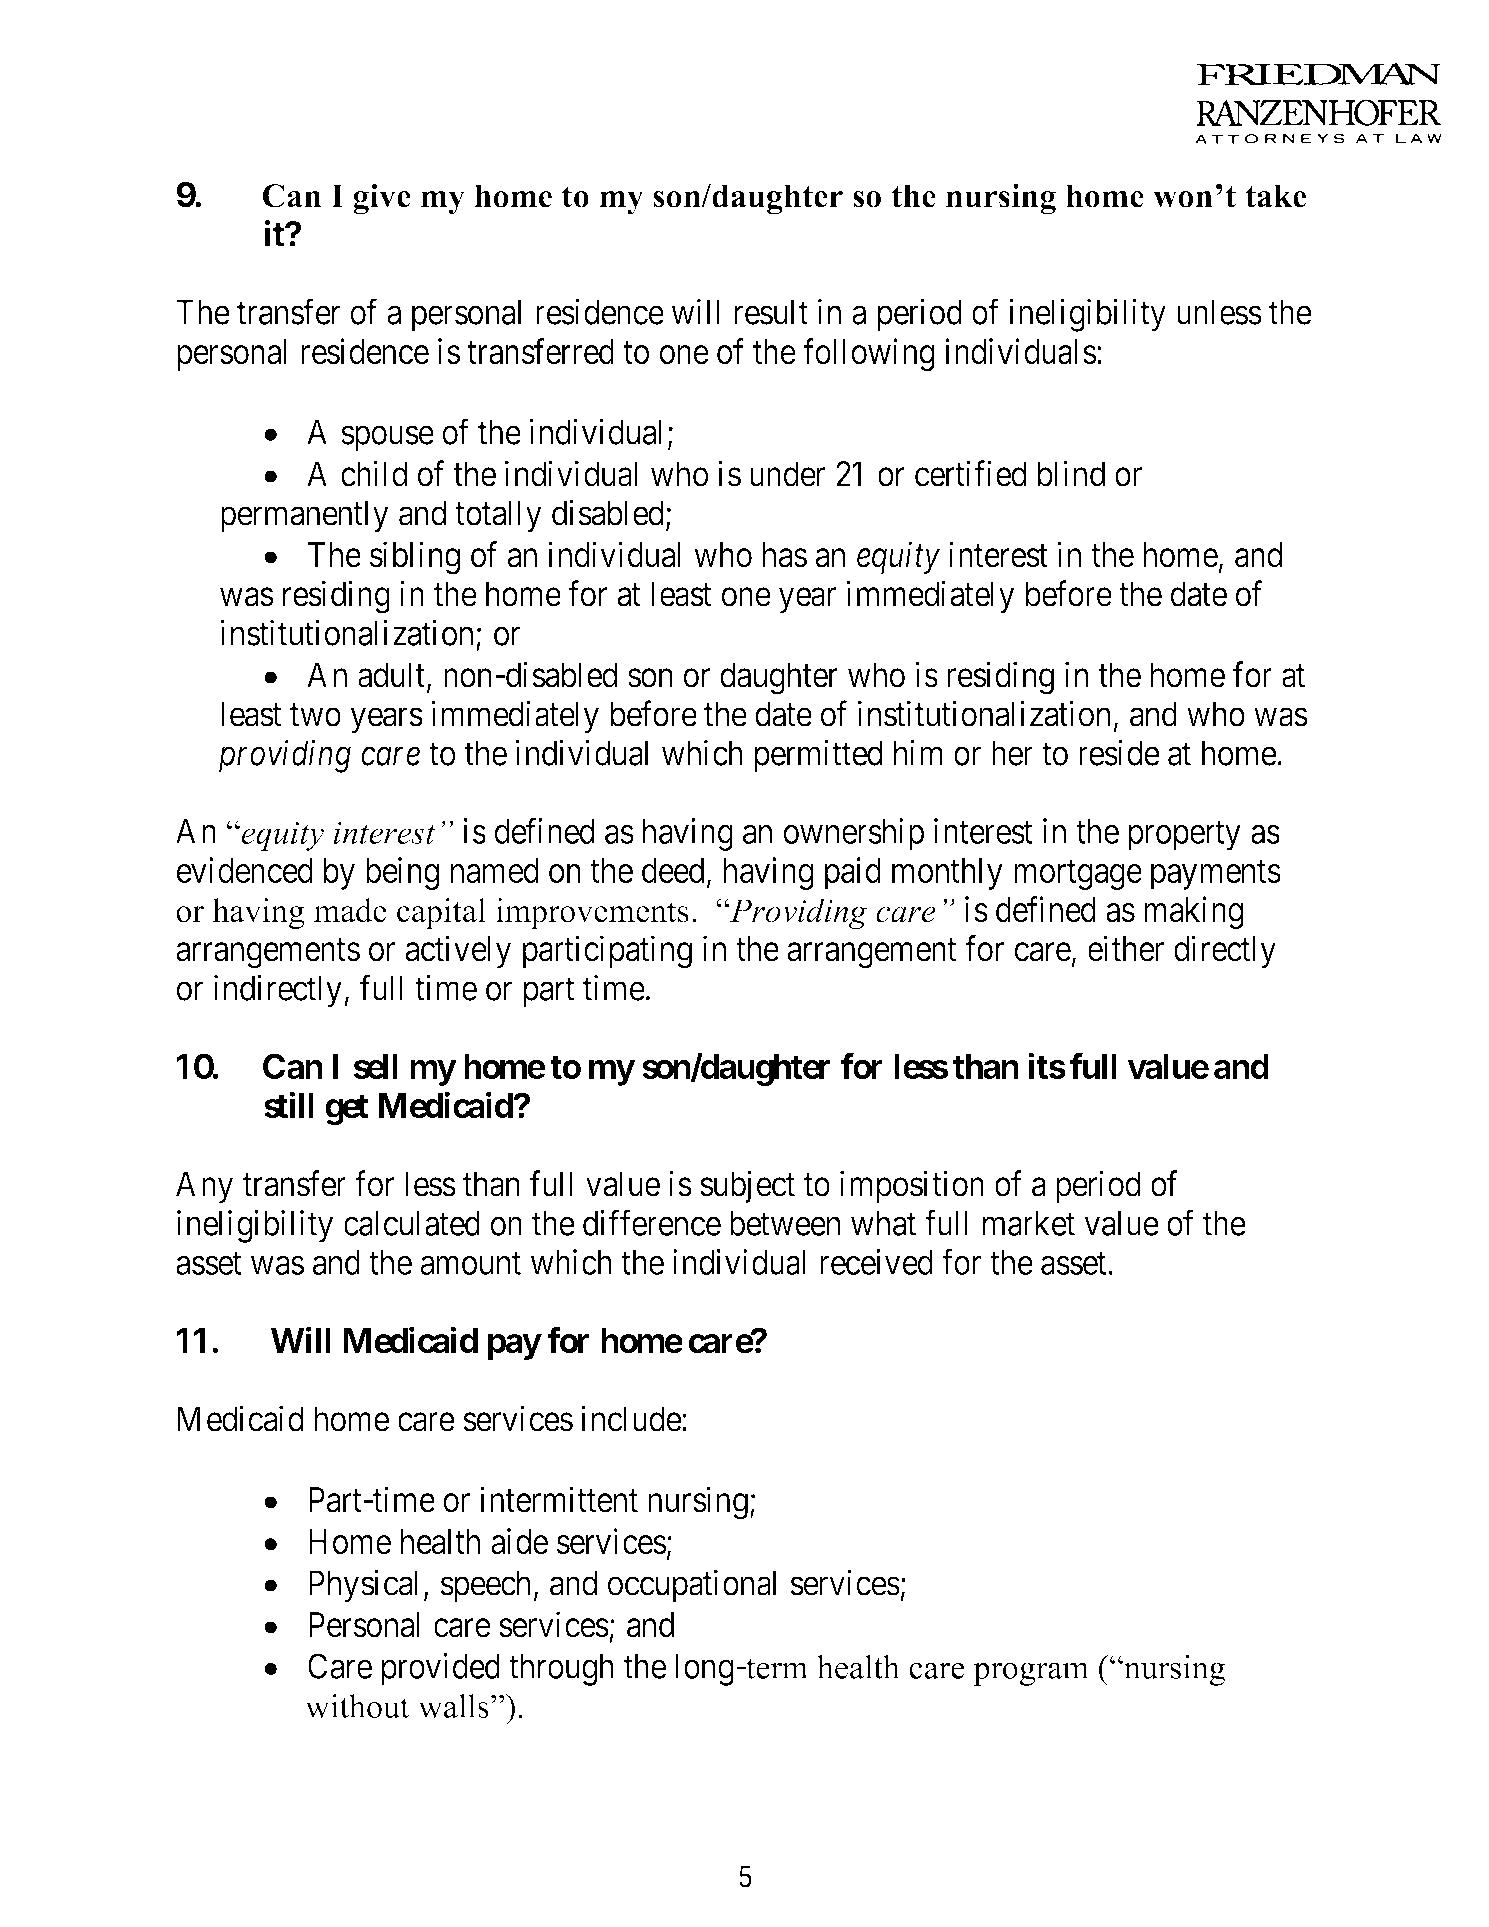 The width and height of the document is (1489, 1927). I want to click on market, so click(1029, 1223).
